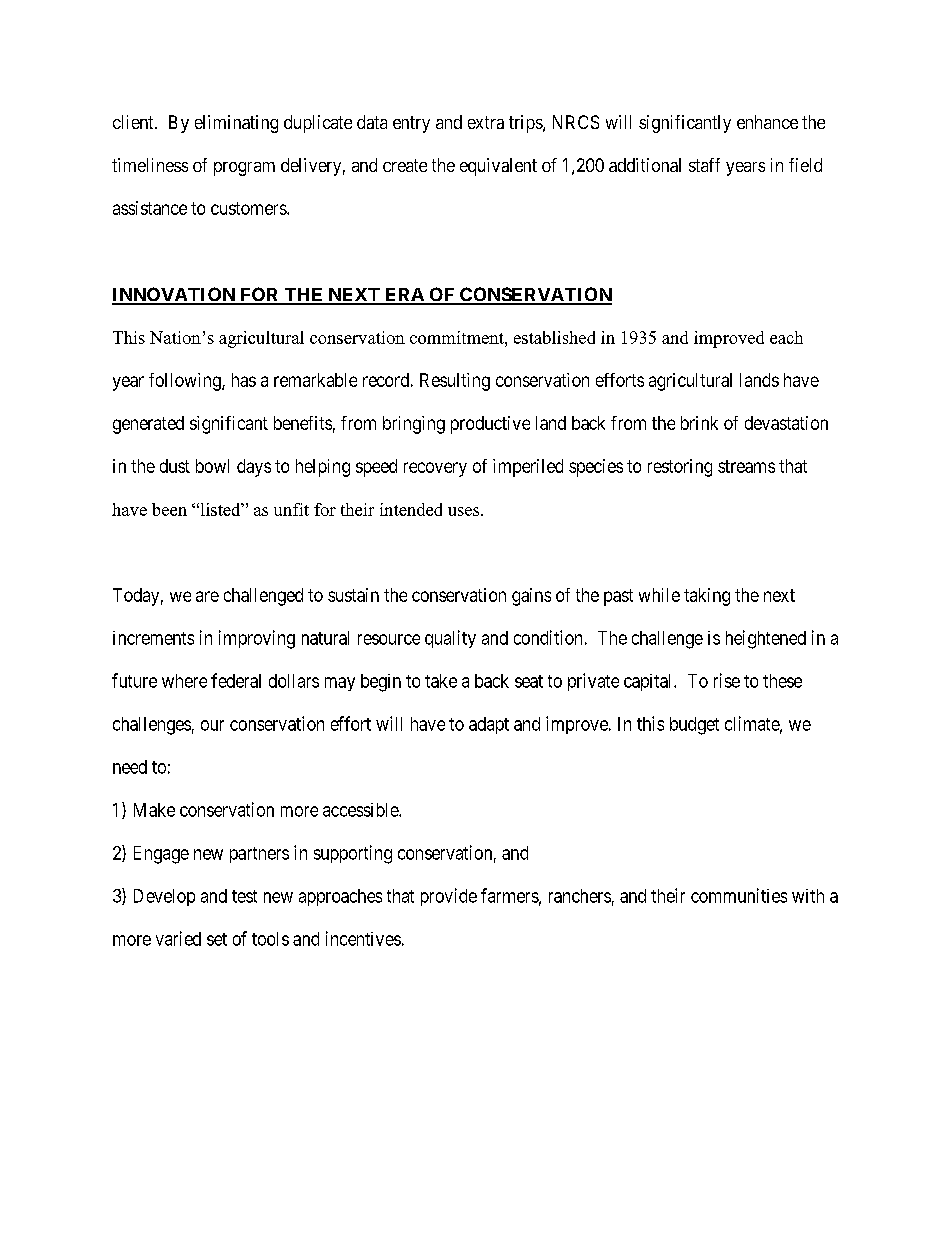 The image size is (952, 1233). I want to click on uses, so click(465, 511).
